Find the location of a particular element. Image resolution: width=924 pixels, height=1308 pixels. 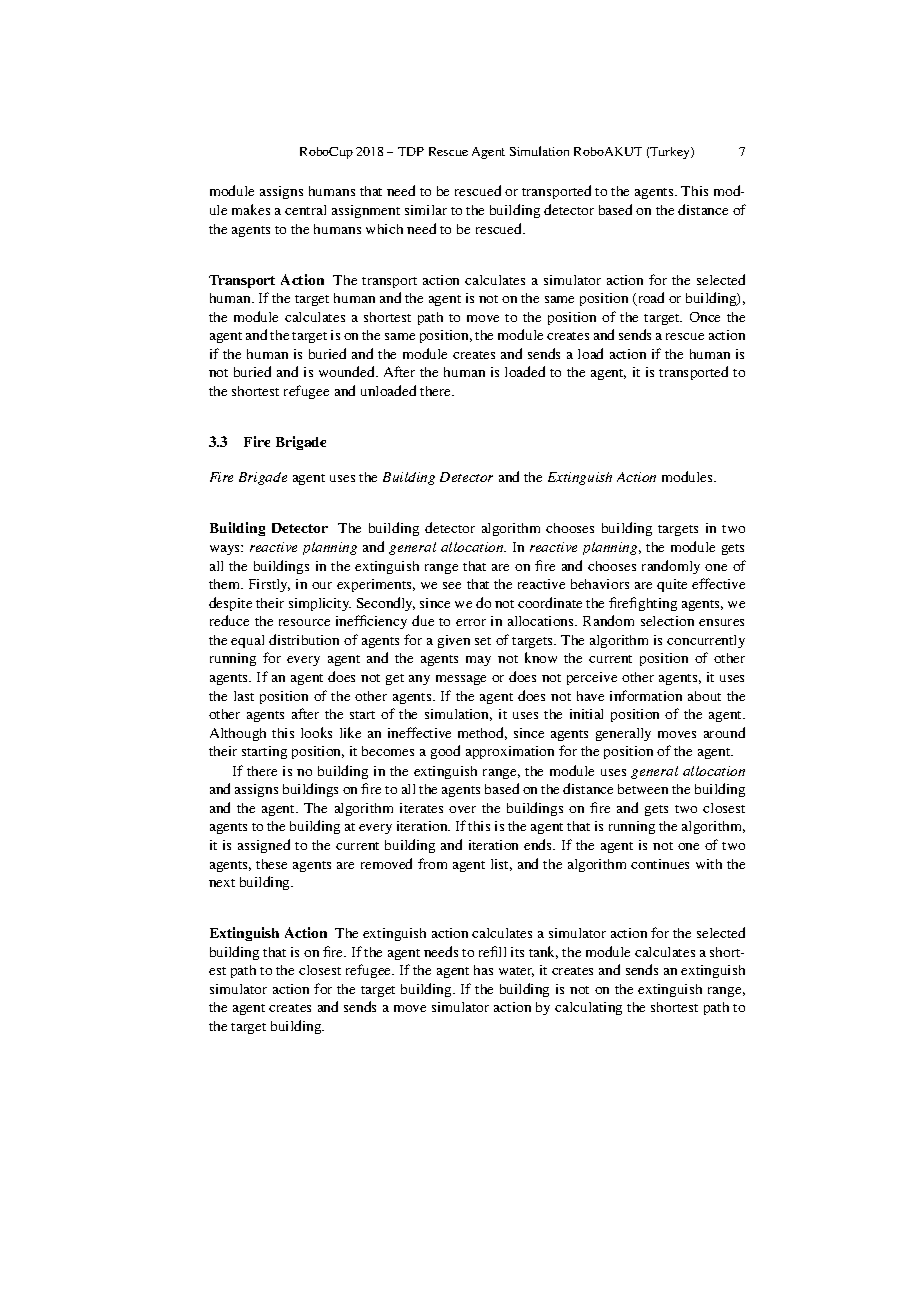

central is located at coordinates (305, 210).
